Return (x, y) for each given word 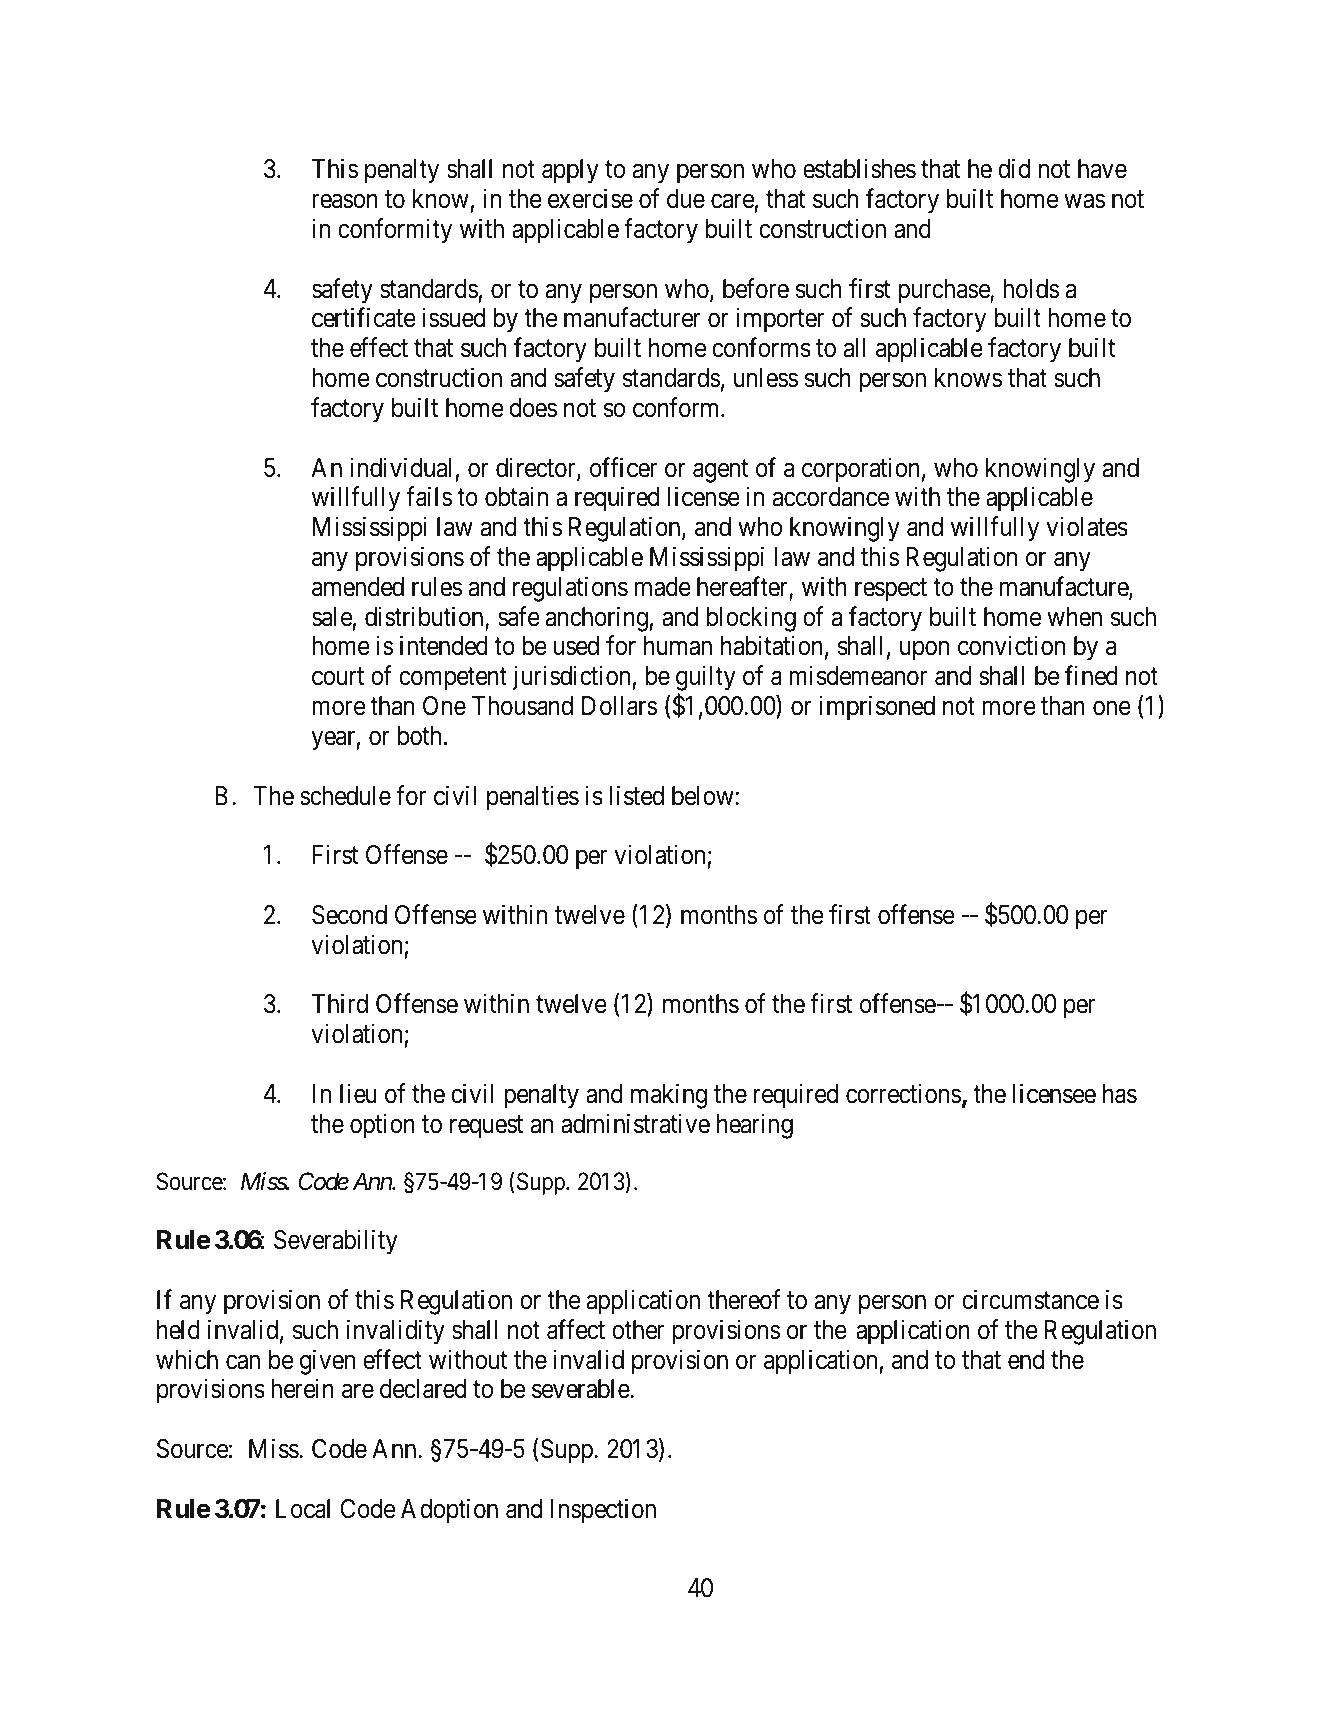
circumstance (1030, 1299)
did (1014, 169)
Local (303, 1509)
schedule (345, 796)
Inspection (603, 1511)
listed (637, 795)
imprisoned (877, 708)
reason (345, 201)
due (686, 199)
